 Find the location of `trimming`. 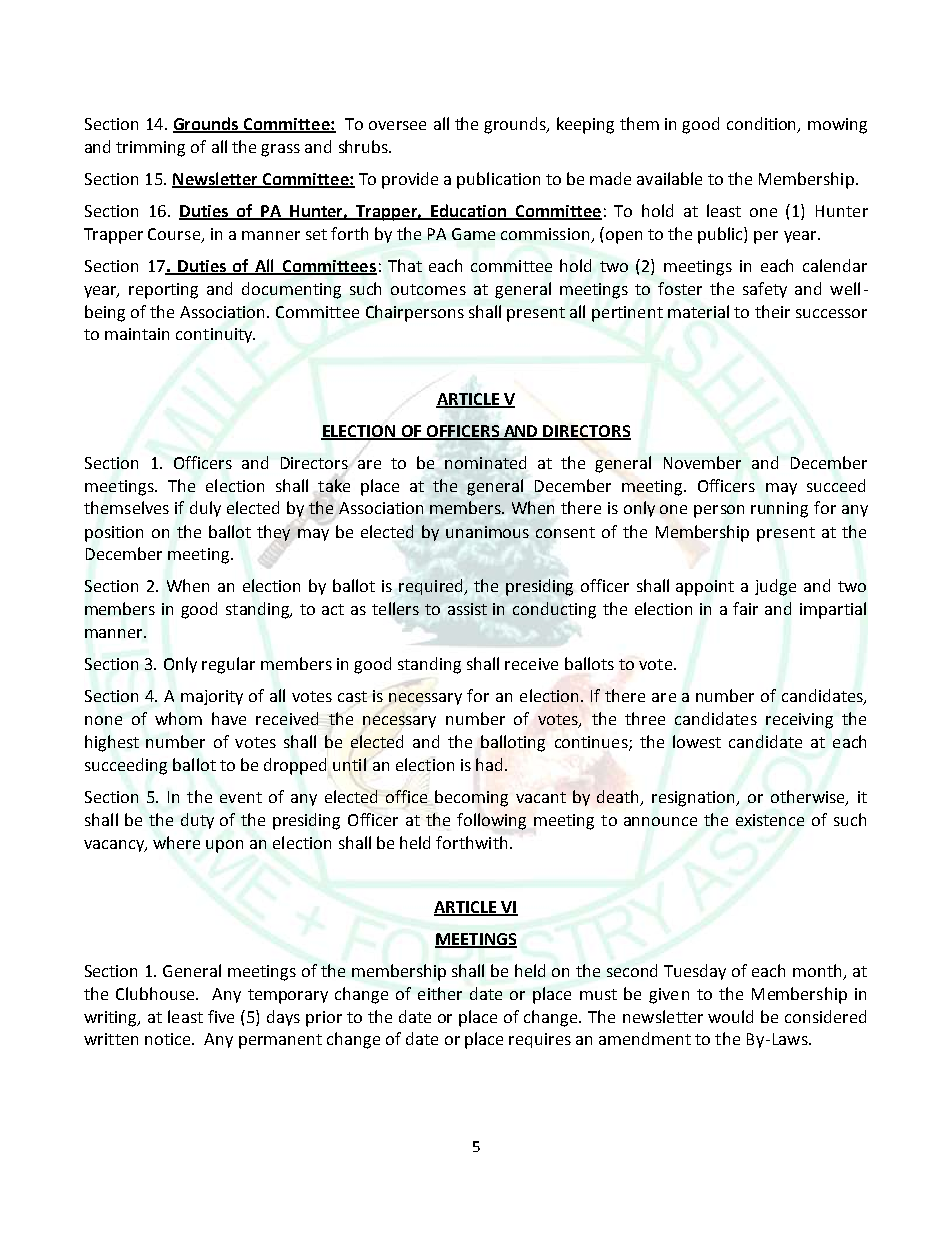

trimming is located at coordinates (150, 149).
